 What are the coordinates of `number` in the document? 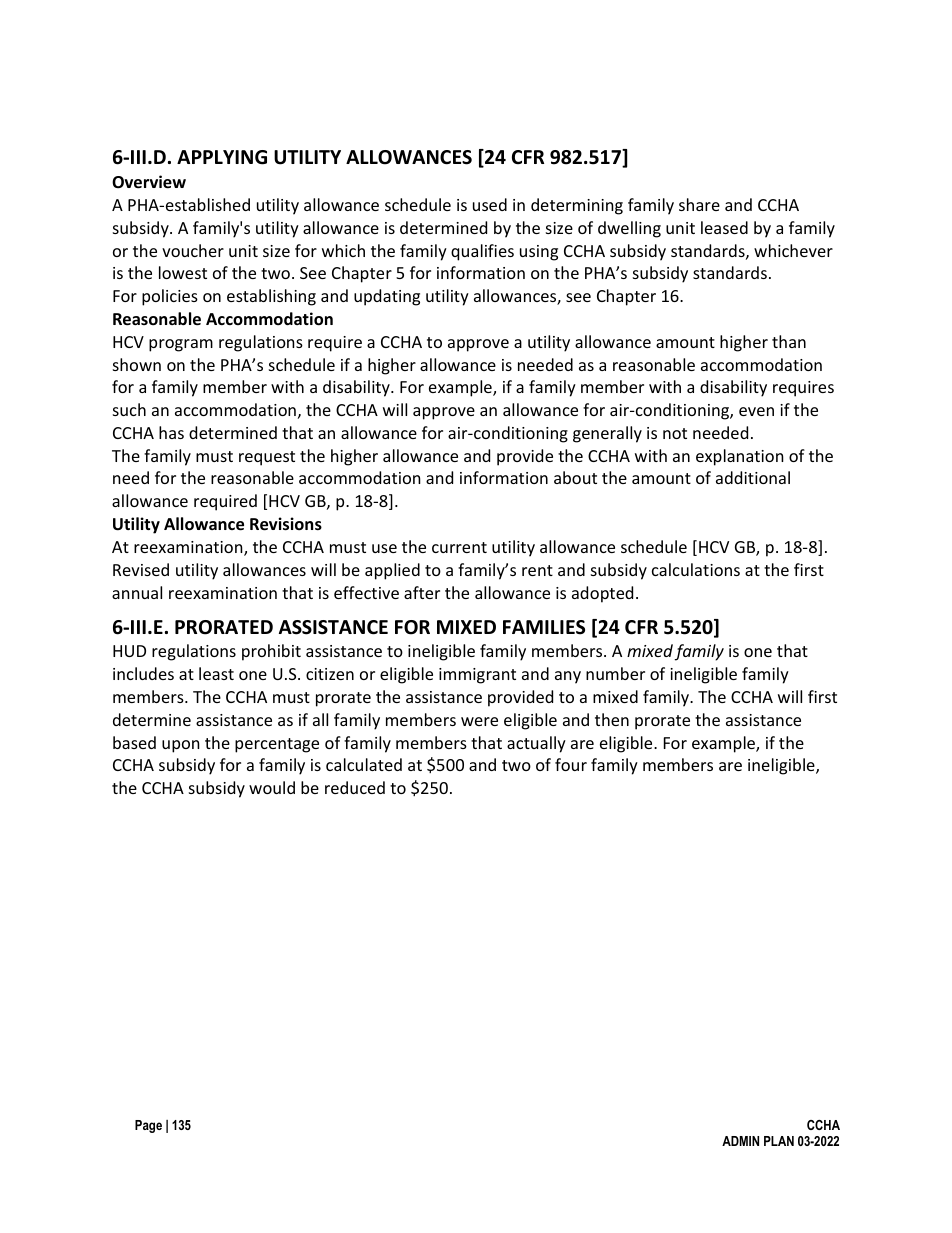 It's located at (615, 673).
